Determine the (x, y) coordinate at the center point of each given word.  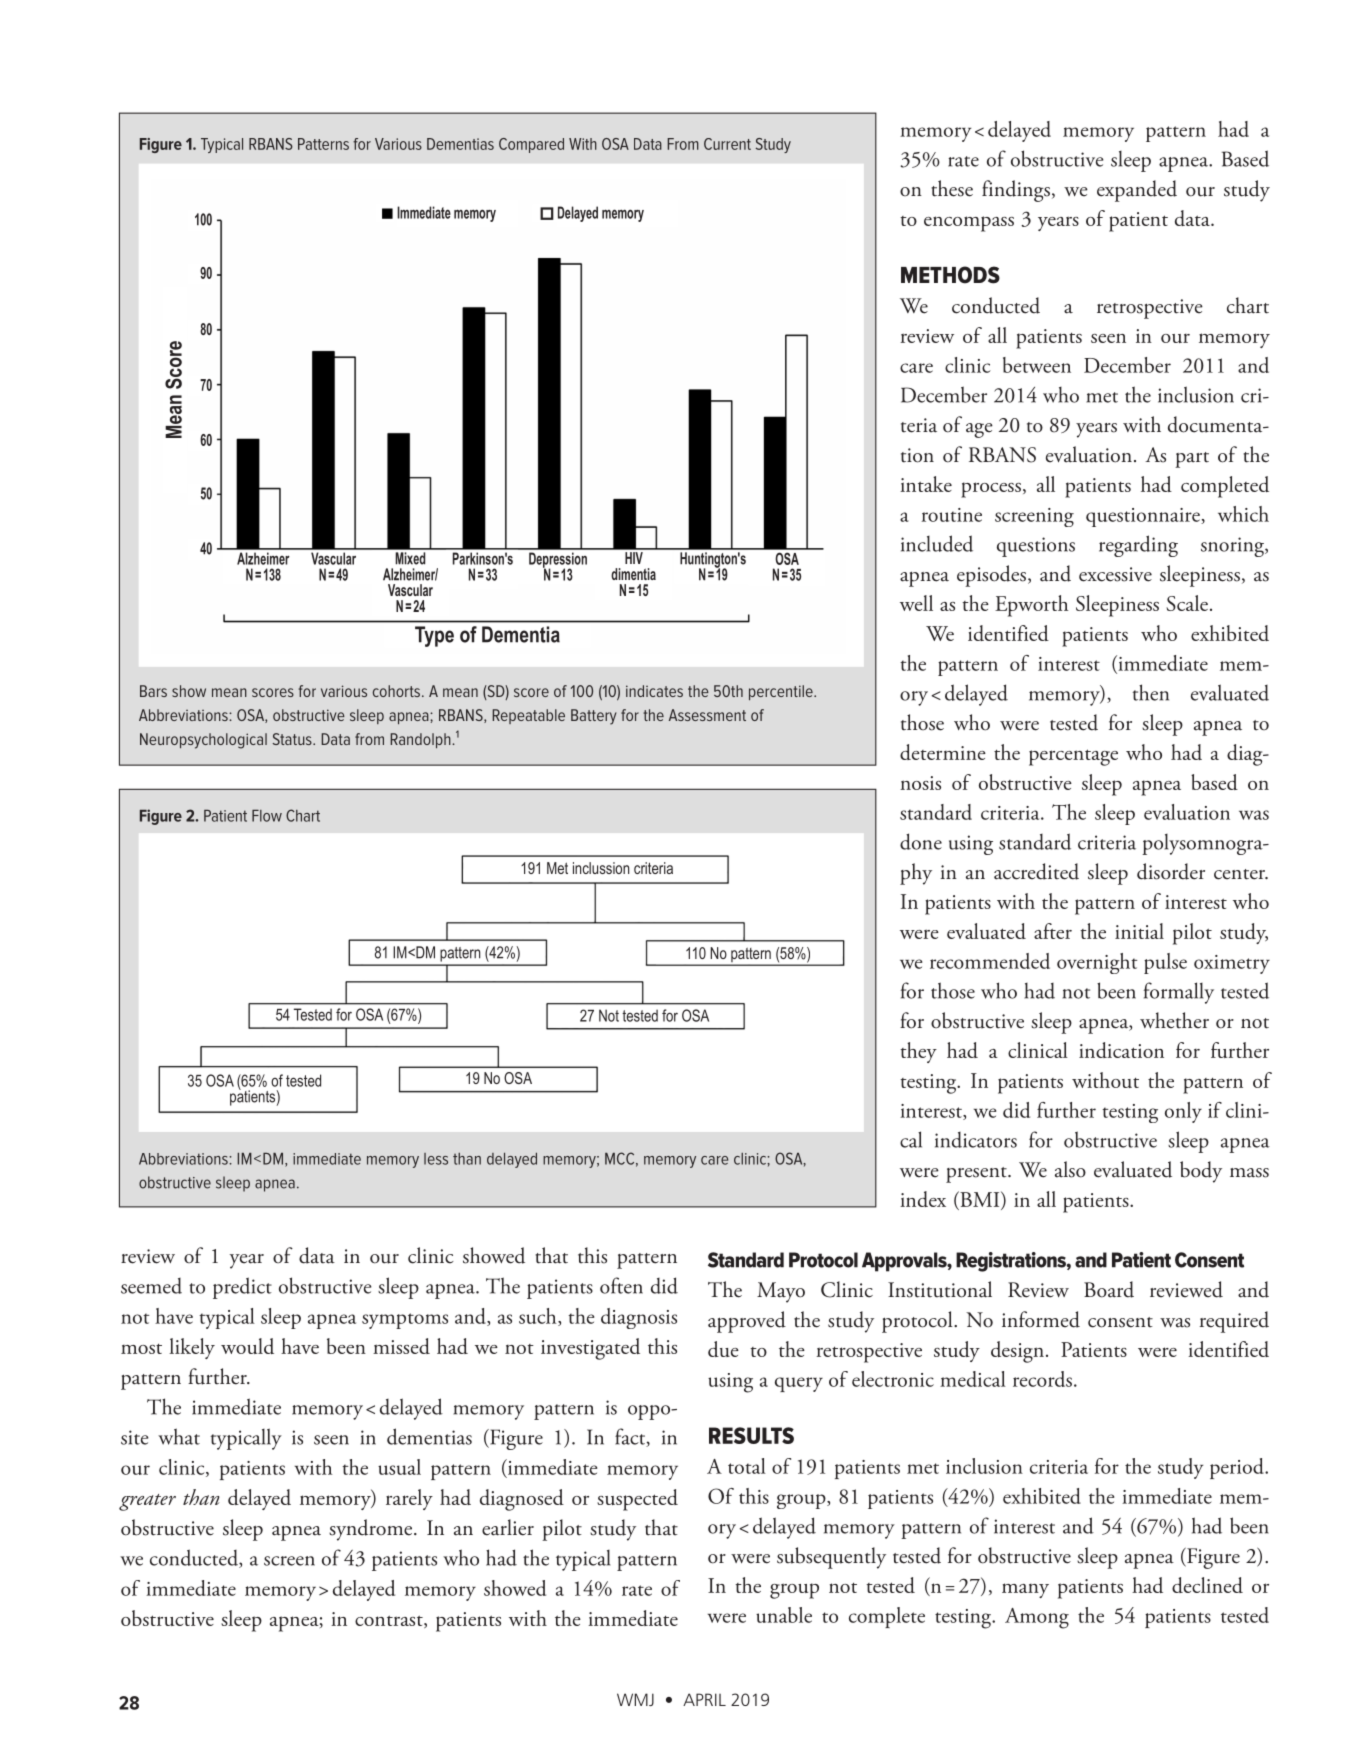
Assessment (707, 715)
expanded (1137, 191)
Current (727, 144)
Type (434, 636)
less (436, 1159)
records (1042, 1379)
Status (293, 739)
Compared (531, 145)
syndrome (372, 1530)
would (247, 1346)
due (723, 1349)
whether (1174, 1020)
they (918, 1052)
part (1192, 460)
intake (926, 484)
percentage (1073, 757)
